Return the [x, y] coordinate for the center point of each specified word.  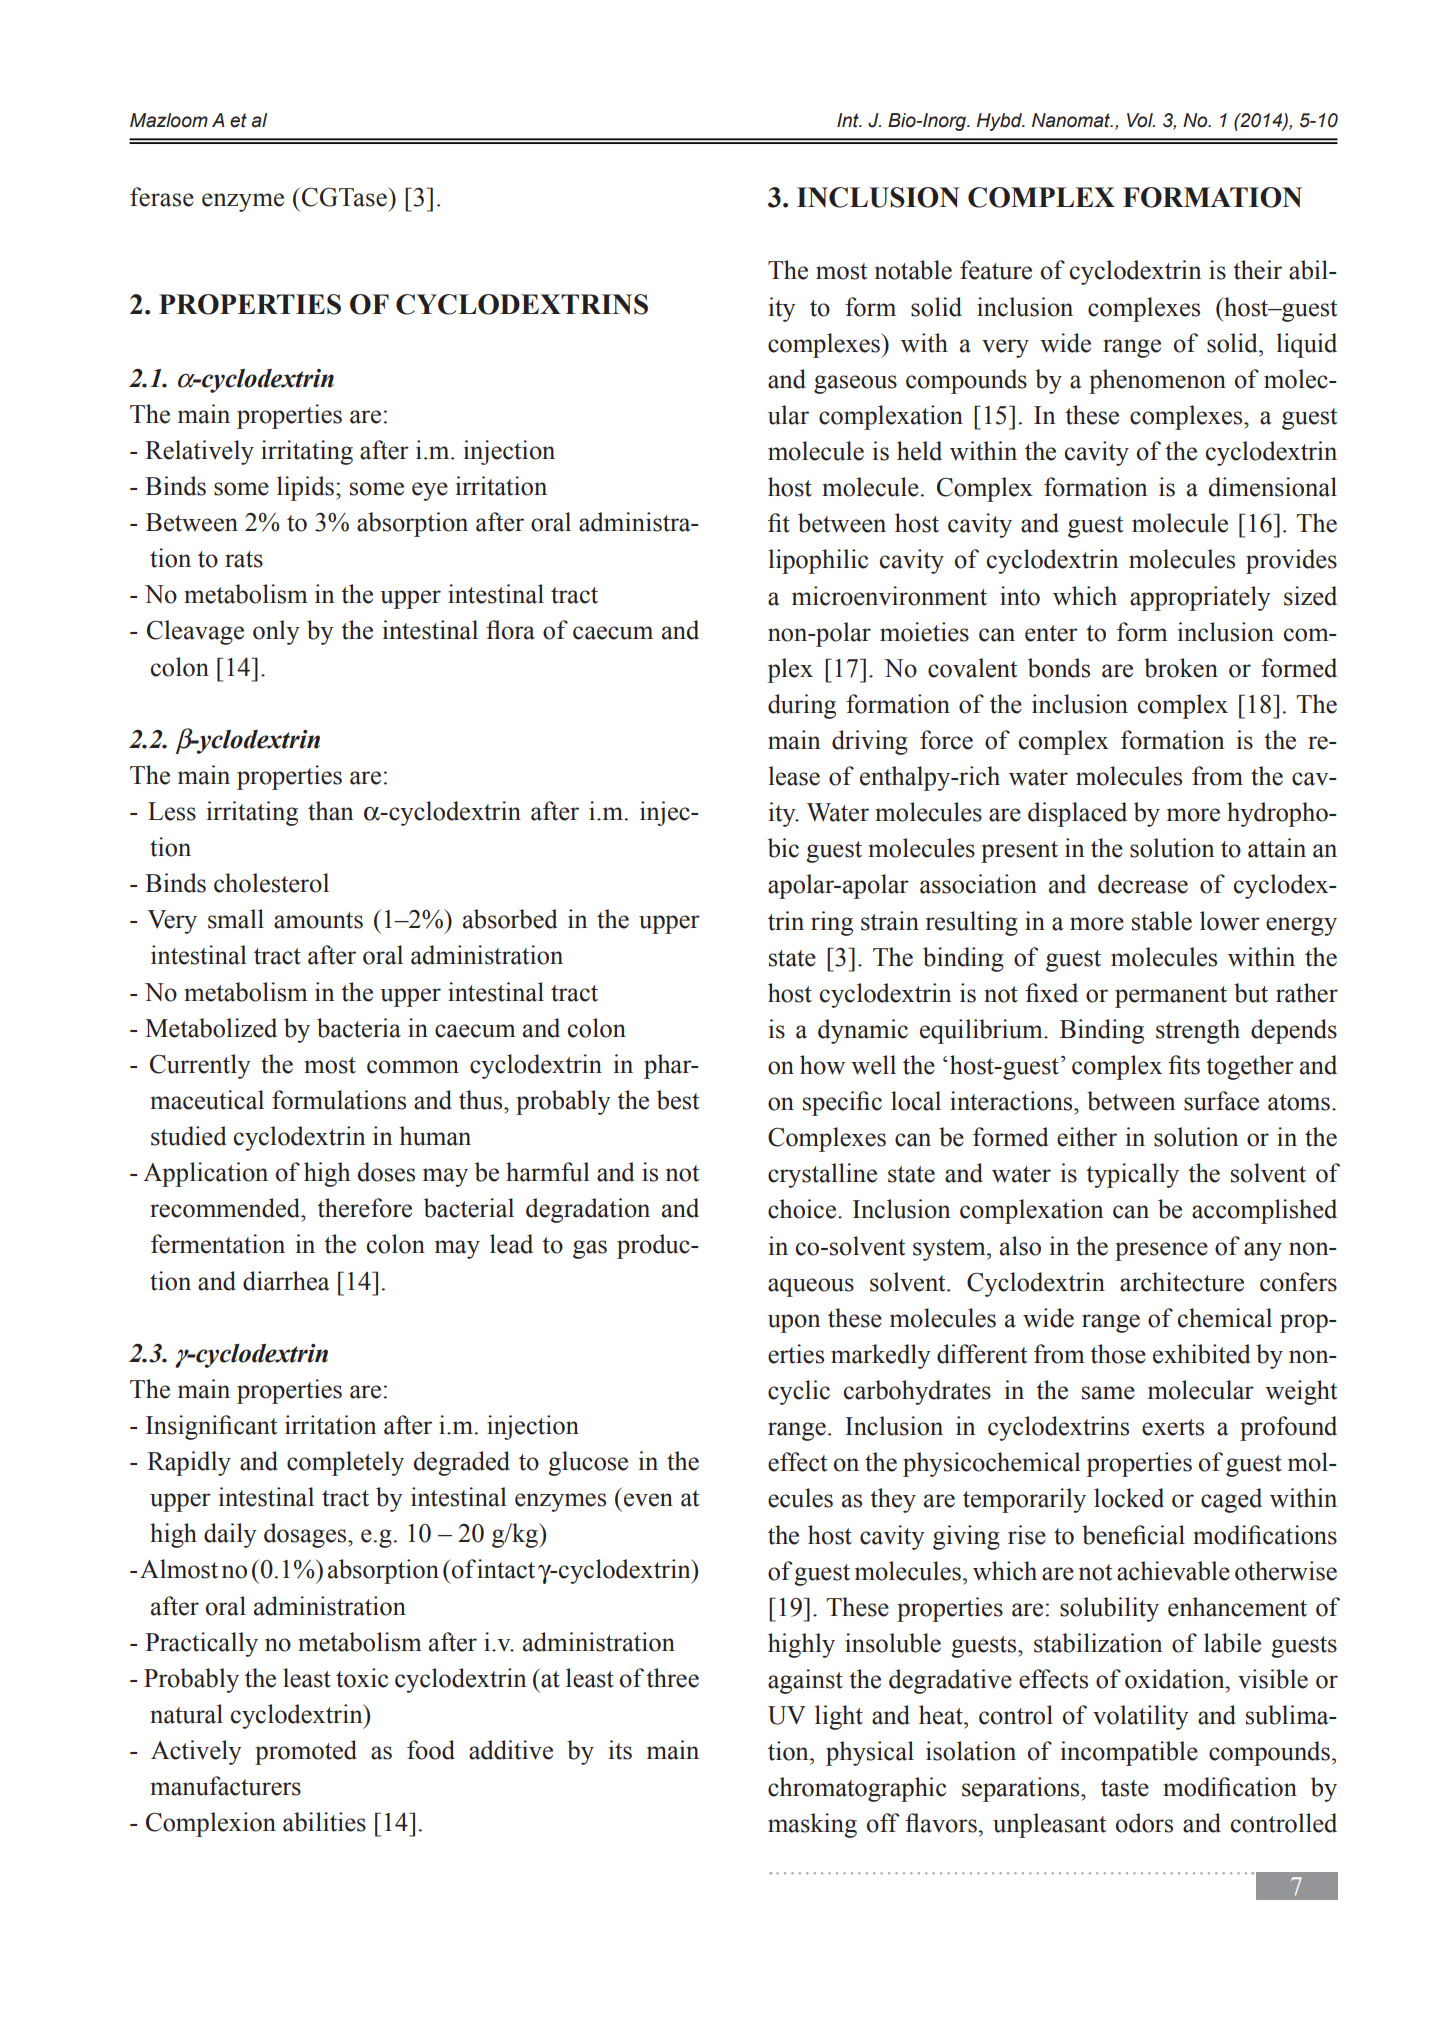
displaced [1077, 814]
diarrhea [286, 1281]
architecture [1182, 1282]
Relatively [199, 452]
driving [870, 742]
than [331, 811]
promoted [306, 1752]
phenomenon [1157, 381]
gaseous [855, 384]
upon [794, 1323]
